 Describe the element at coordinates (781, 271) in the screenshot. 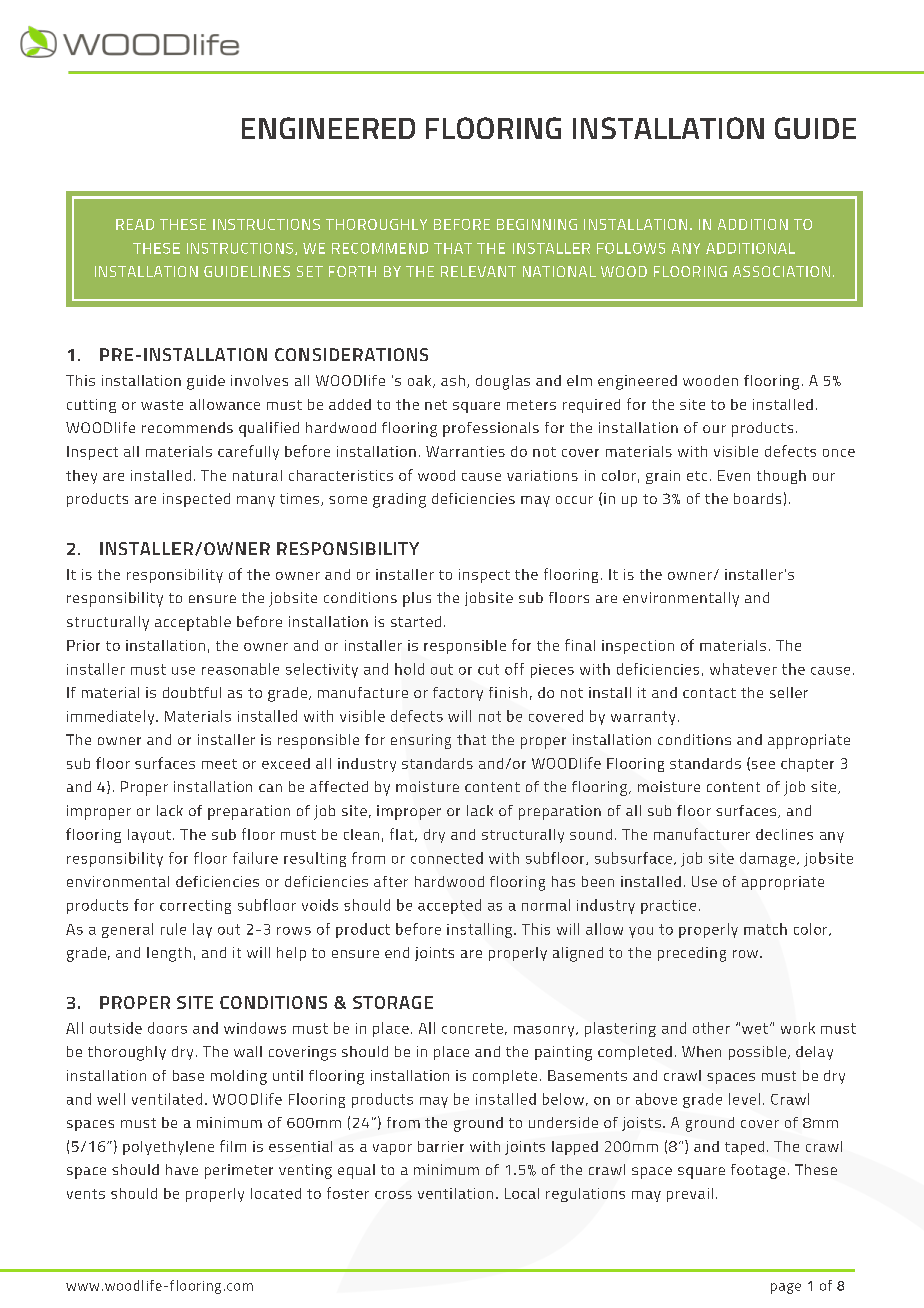

I see `ASSOCIATION` at that location.
